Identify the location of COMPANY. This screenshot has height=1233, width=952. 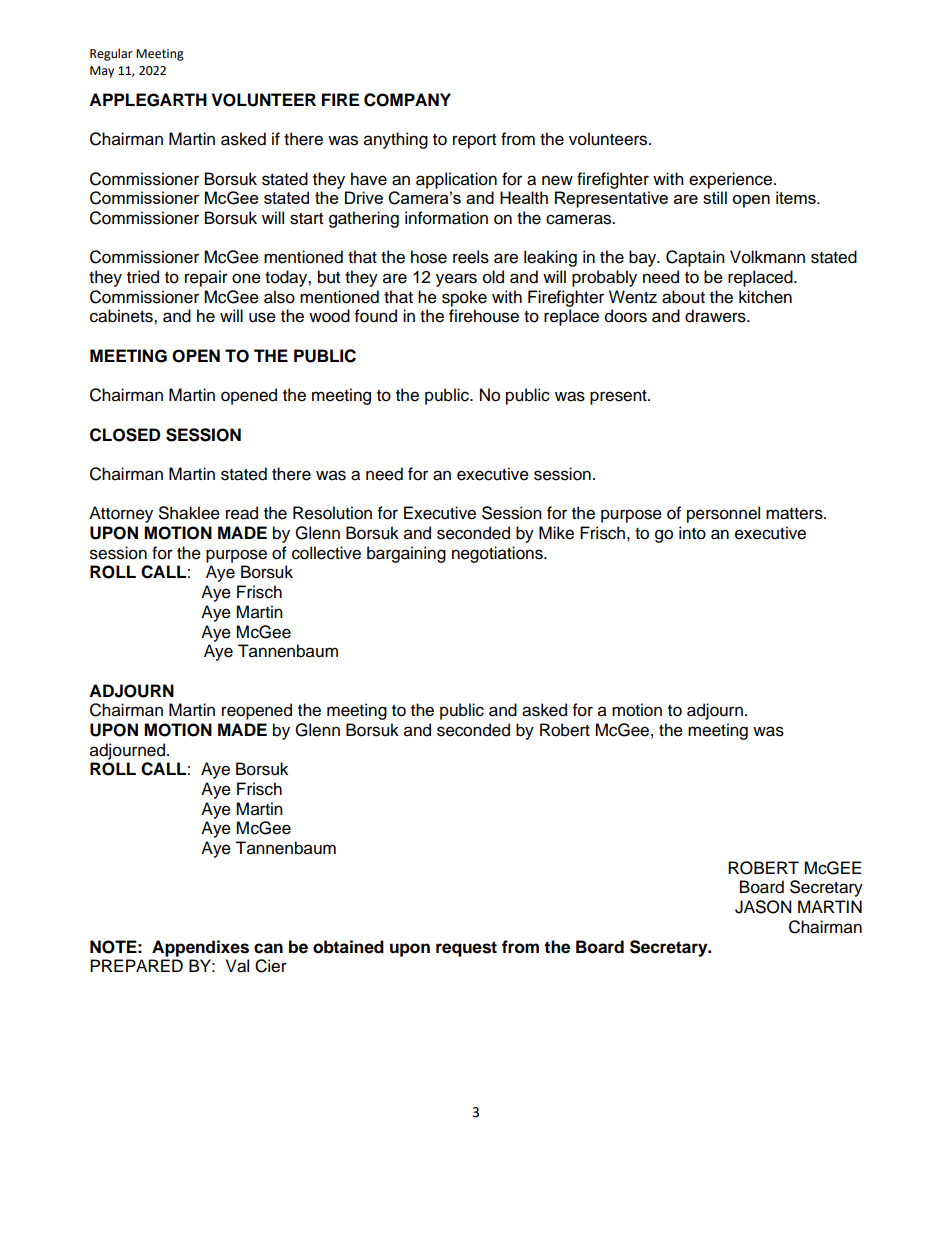
(407, 100).
